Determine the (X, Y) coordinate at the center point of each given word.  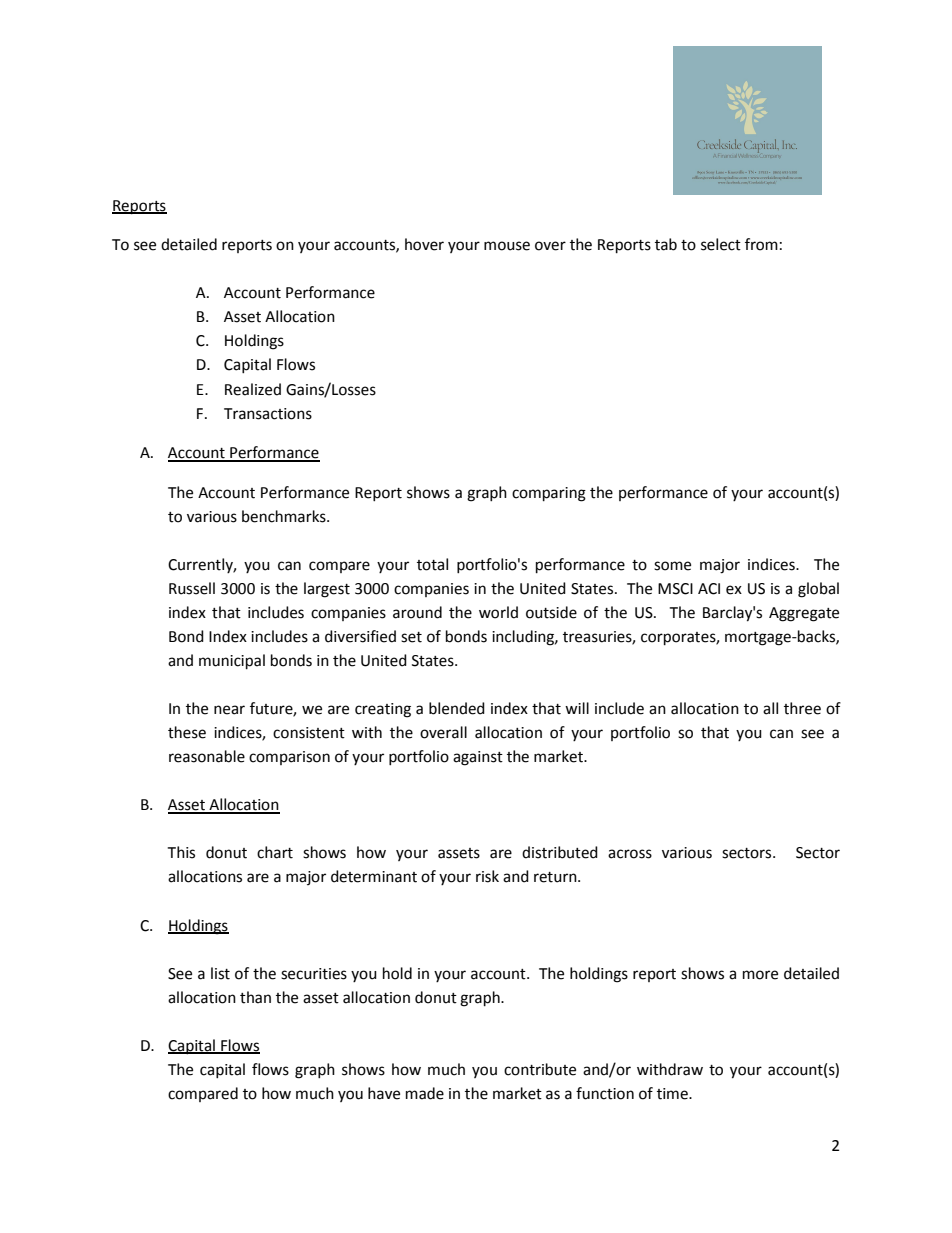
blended (457, 708)
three (802, 708)
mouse (507, 246)
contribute (540, 1069)
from (761, 244)
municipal (232, 662)
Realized (253, 389)
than (255, 997)
